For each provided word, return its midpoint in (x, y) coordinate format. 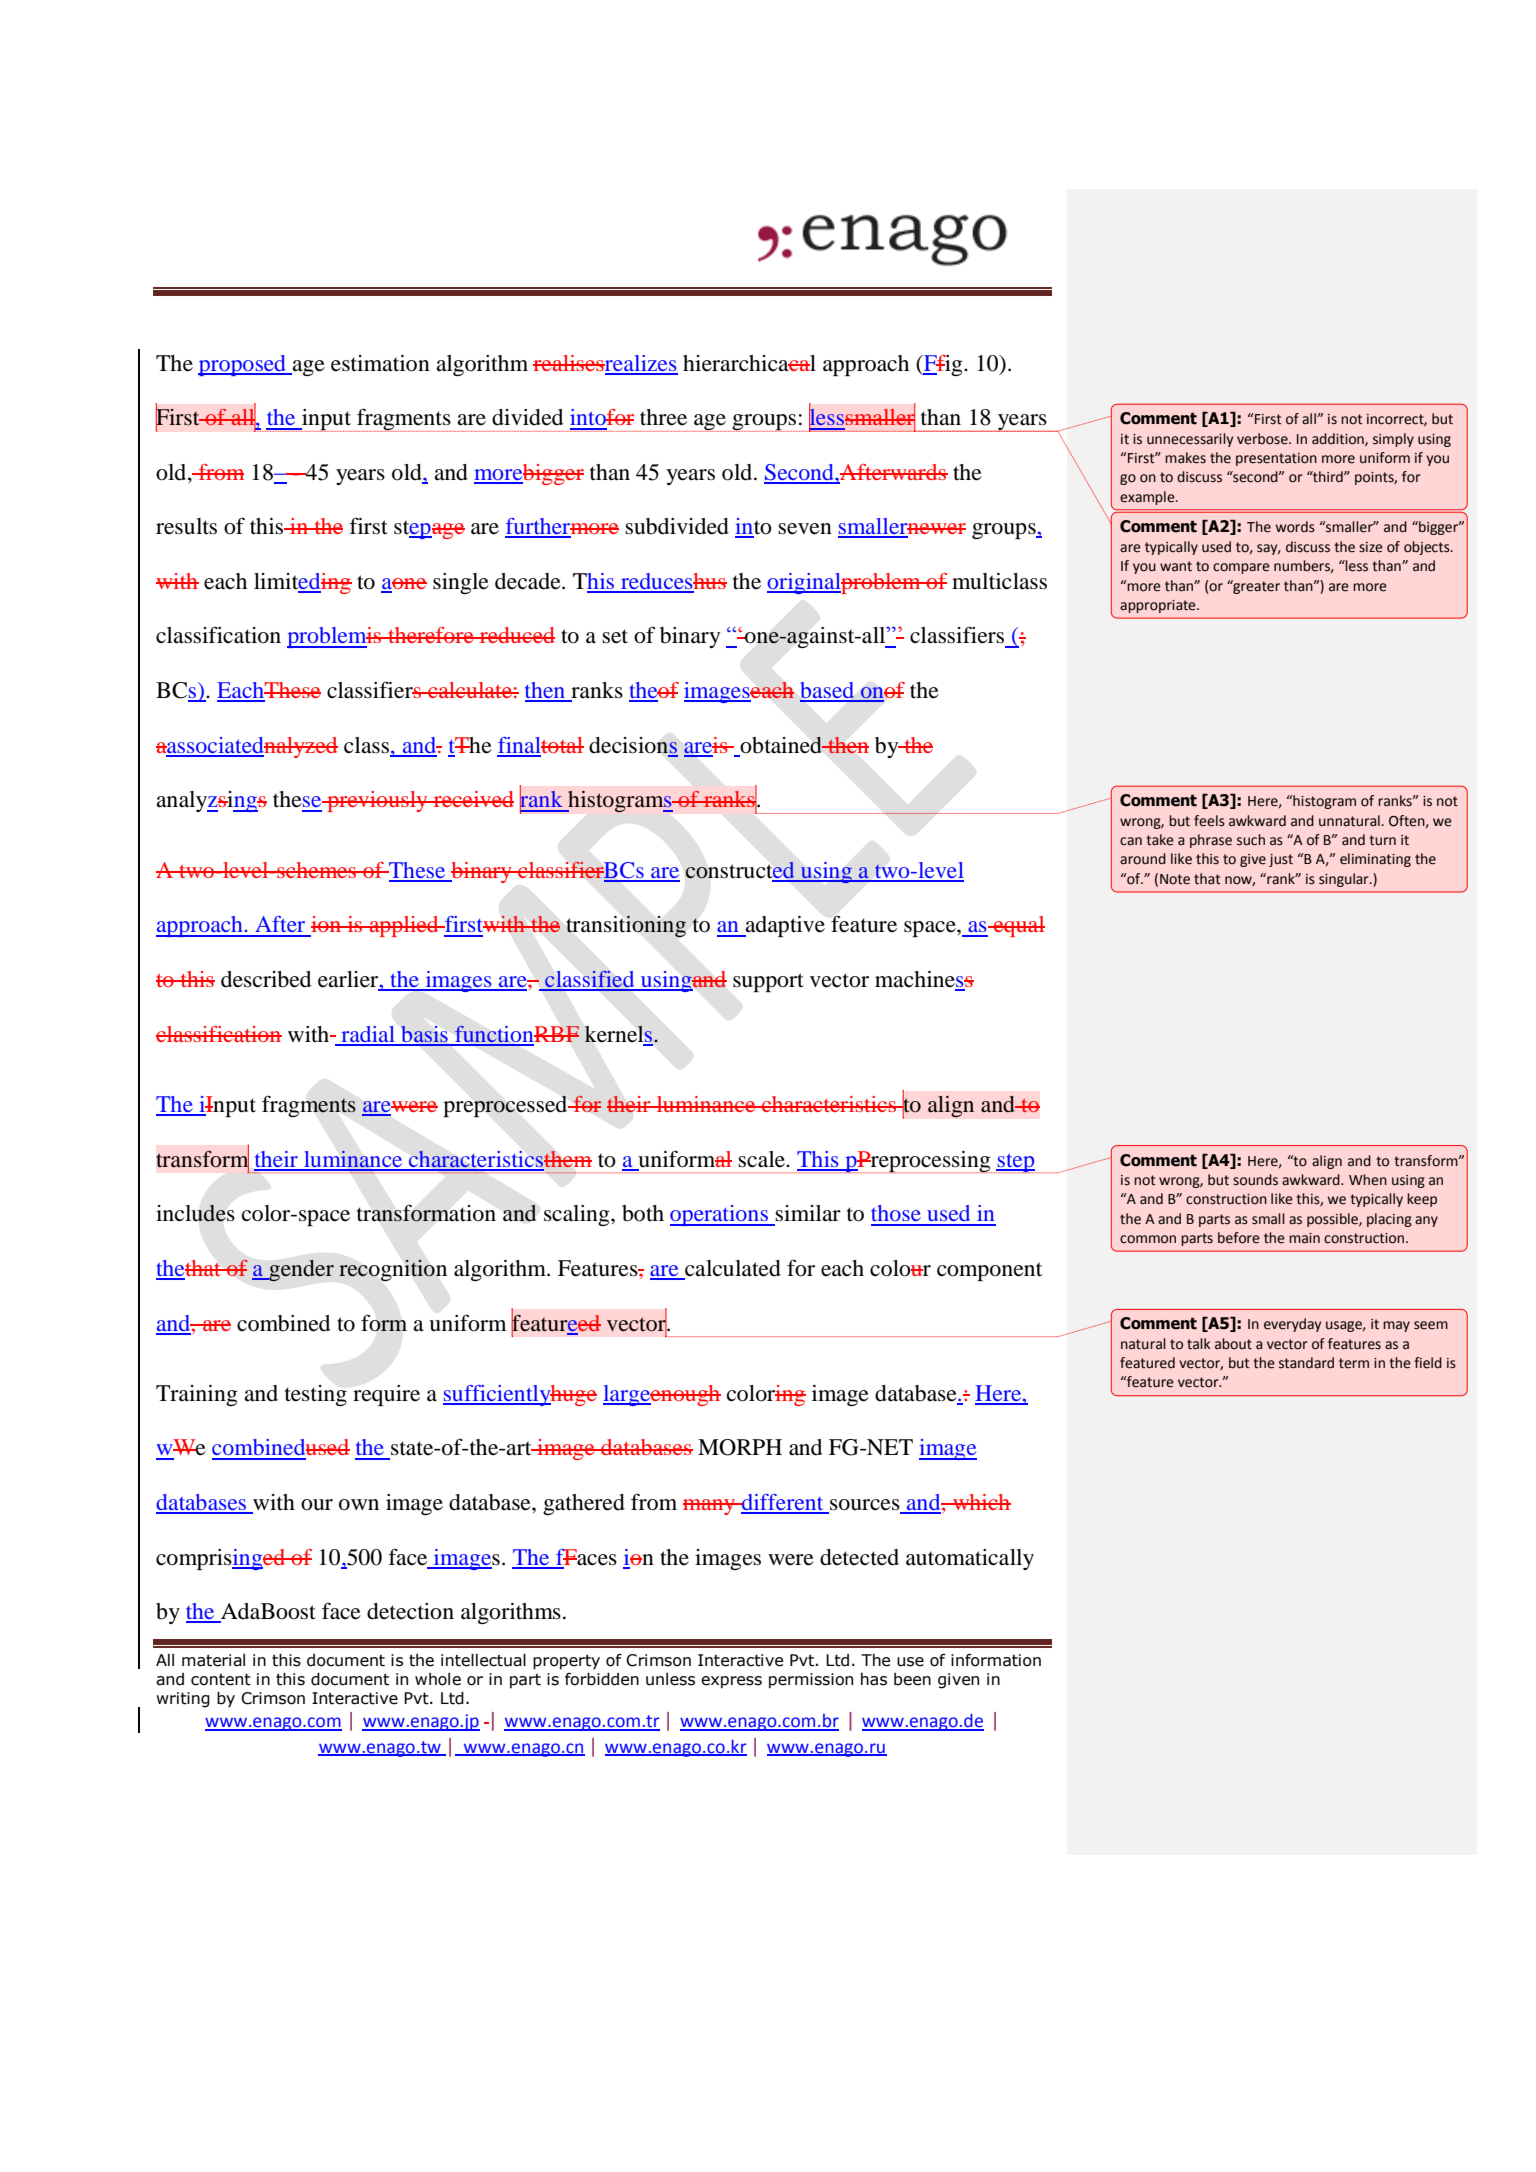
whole (438, 1679)
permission (811, 1681)
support (768, 982)
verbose (1263, 439)
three (663, 417)
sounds (1255, 1180)
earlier (349, 980)
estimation (380, 363)
